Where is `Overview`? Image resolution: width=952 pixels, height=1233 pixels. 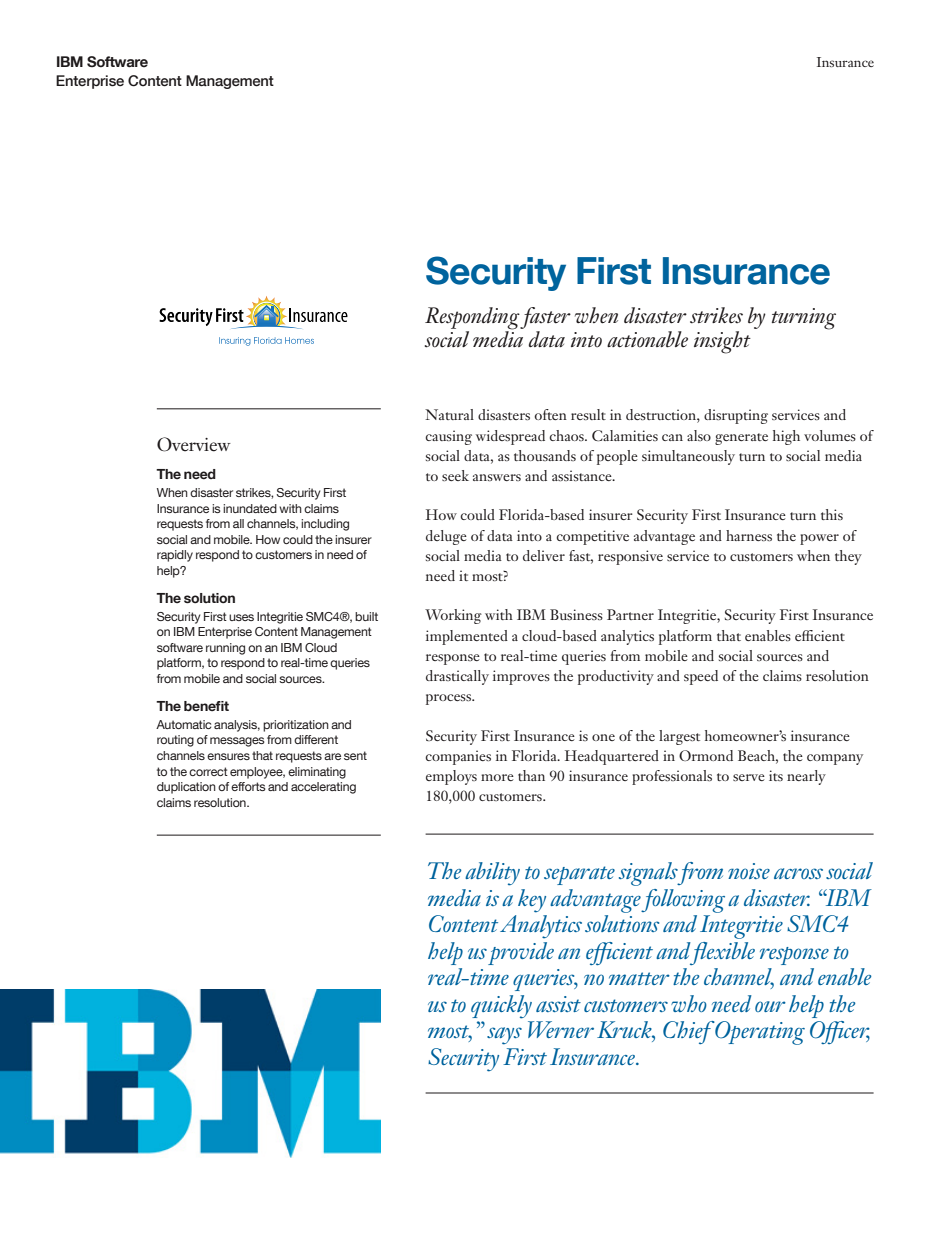
Overview is located at coordinates (194, 444).
